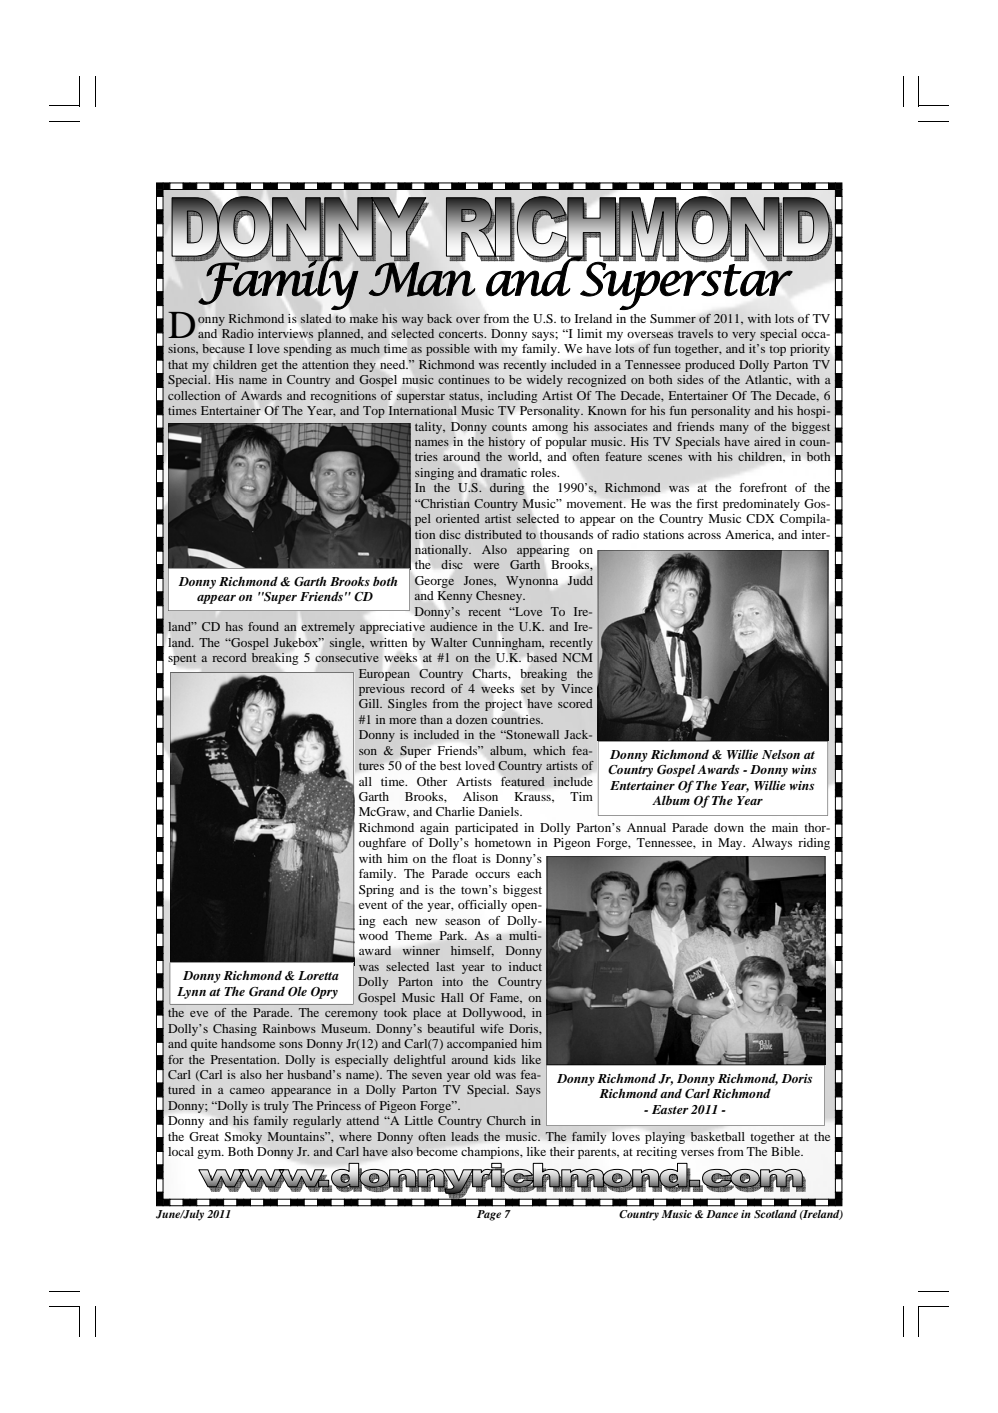 The height and width of the page is (1413, 998). Describe the element at coordinates (210, 1154) in the page. I see `gym` at that location.
